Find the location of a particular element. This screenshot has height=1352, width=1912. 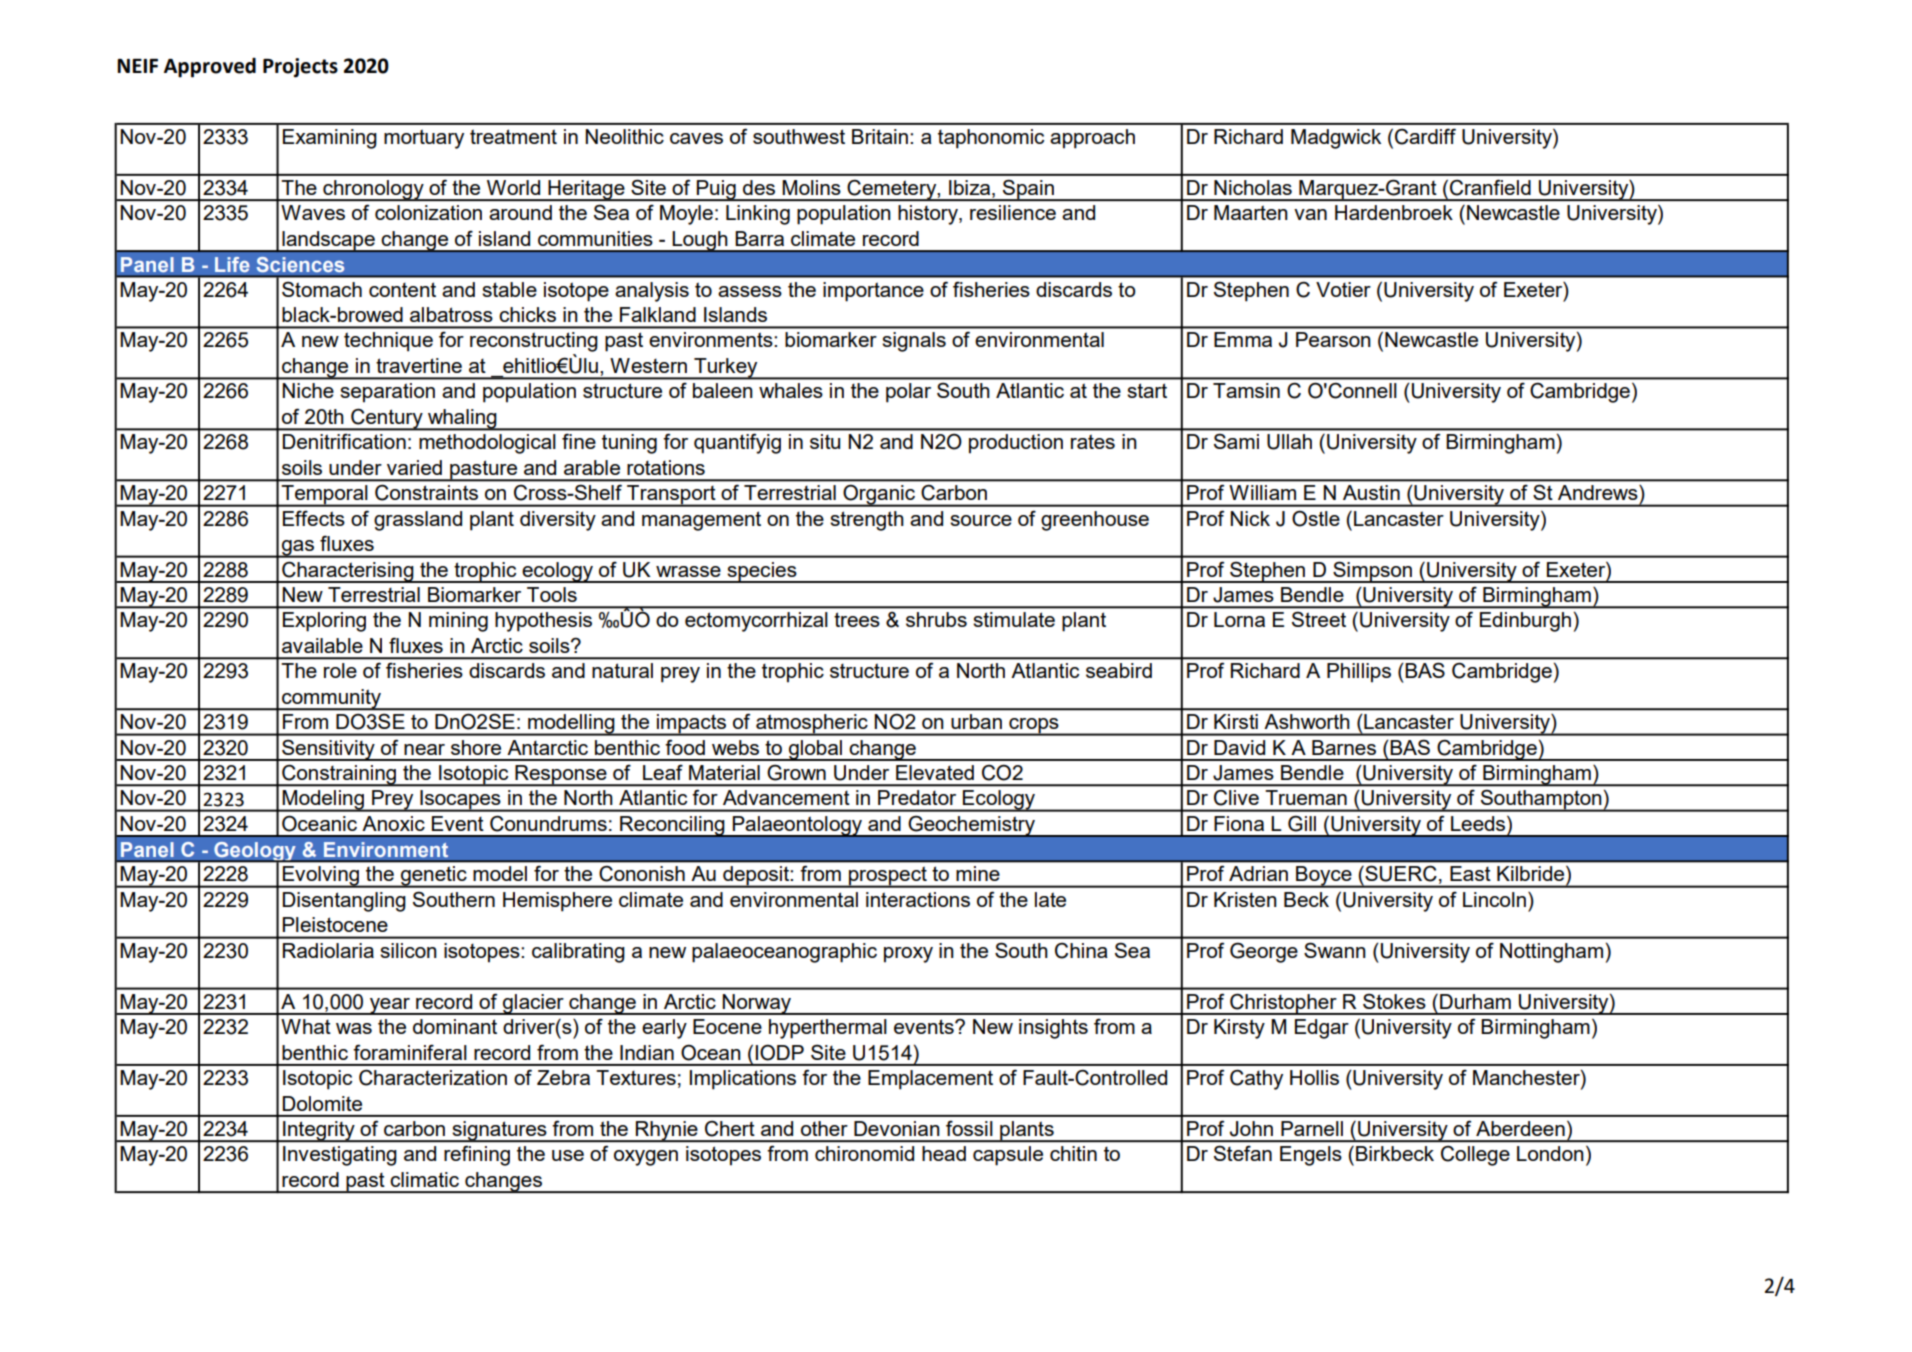

Britain is located at coordinates (880, 136).
